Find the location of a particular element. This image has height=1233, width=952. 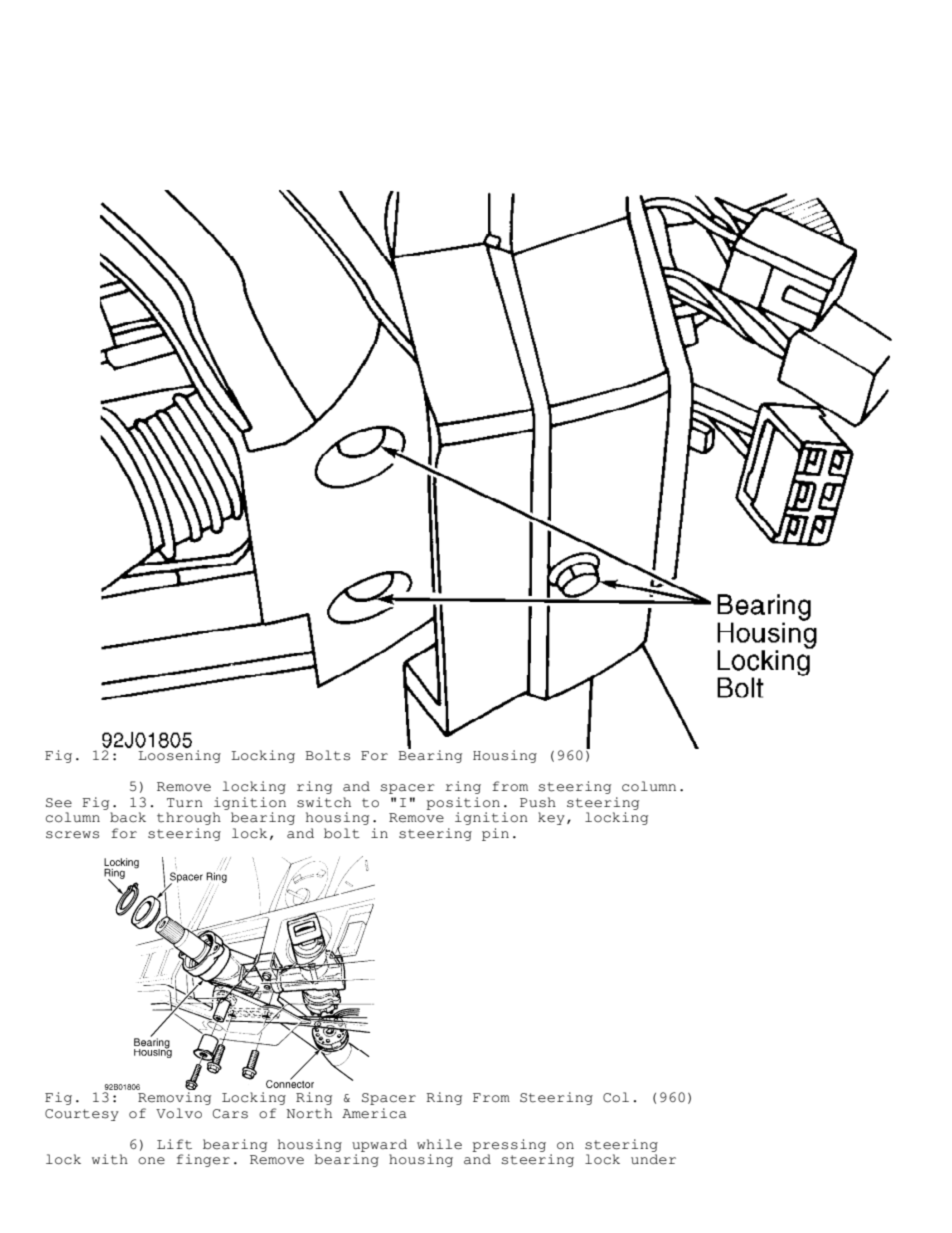

pin is located at coordinates (495, 834).
